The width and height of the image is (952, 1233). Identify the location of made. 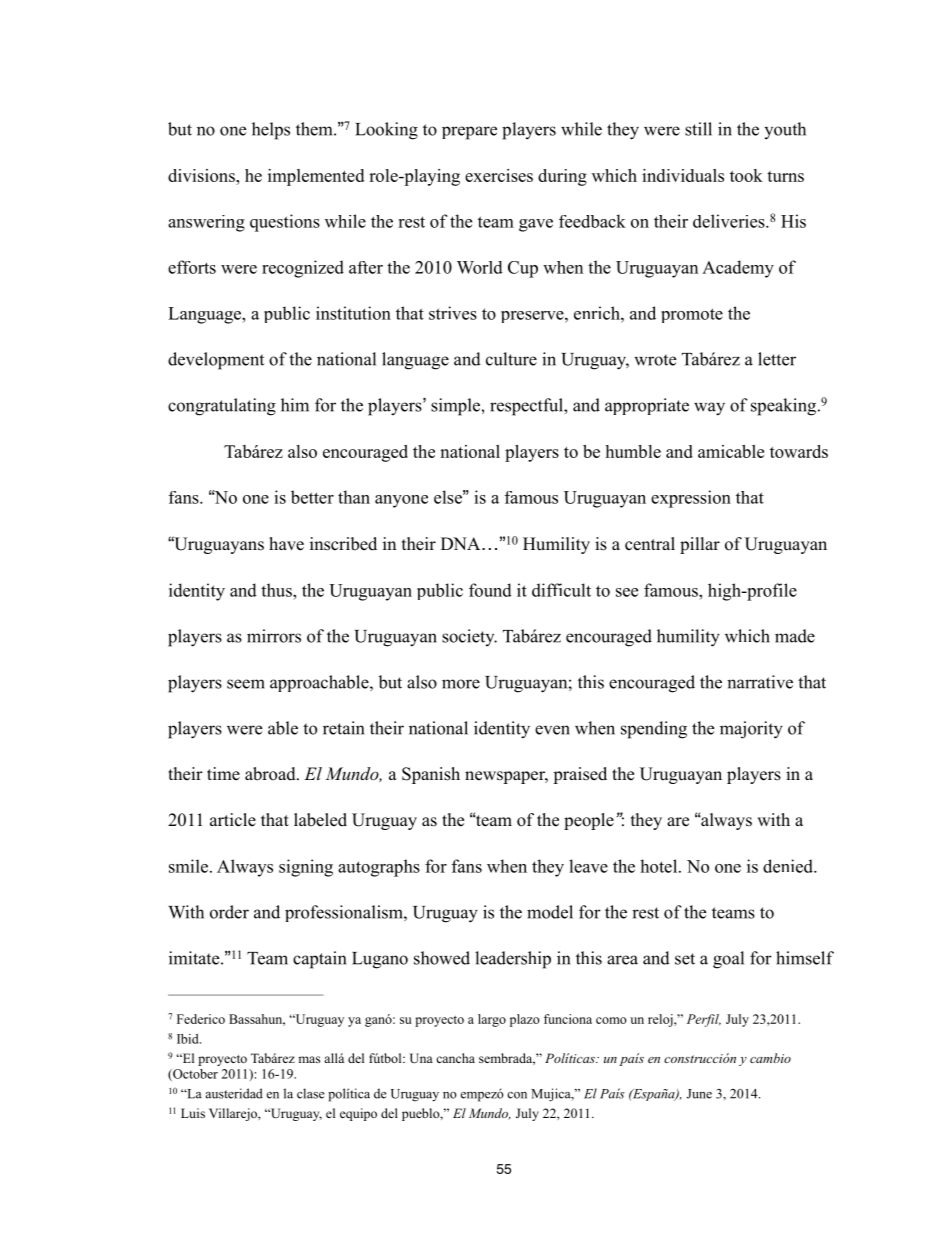
(795, 636).
